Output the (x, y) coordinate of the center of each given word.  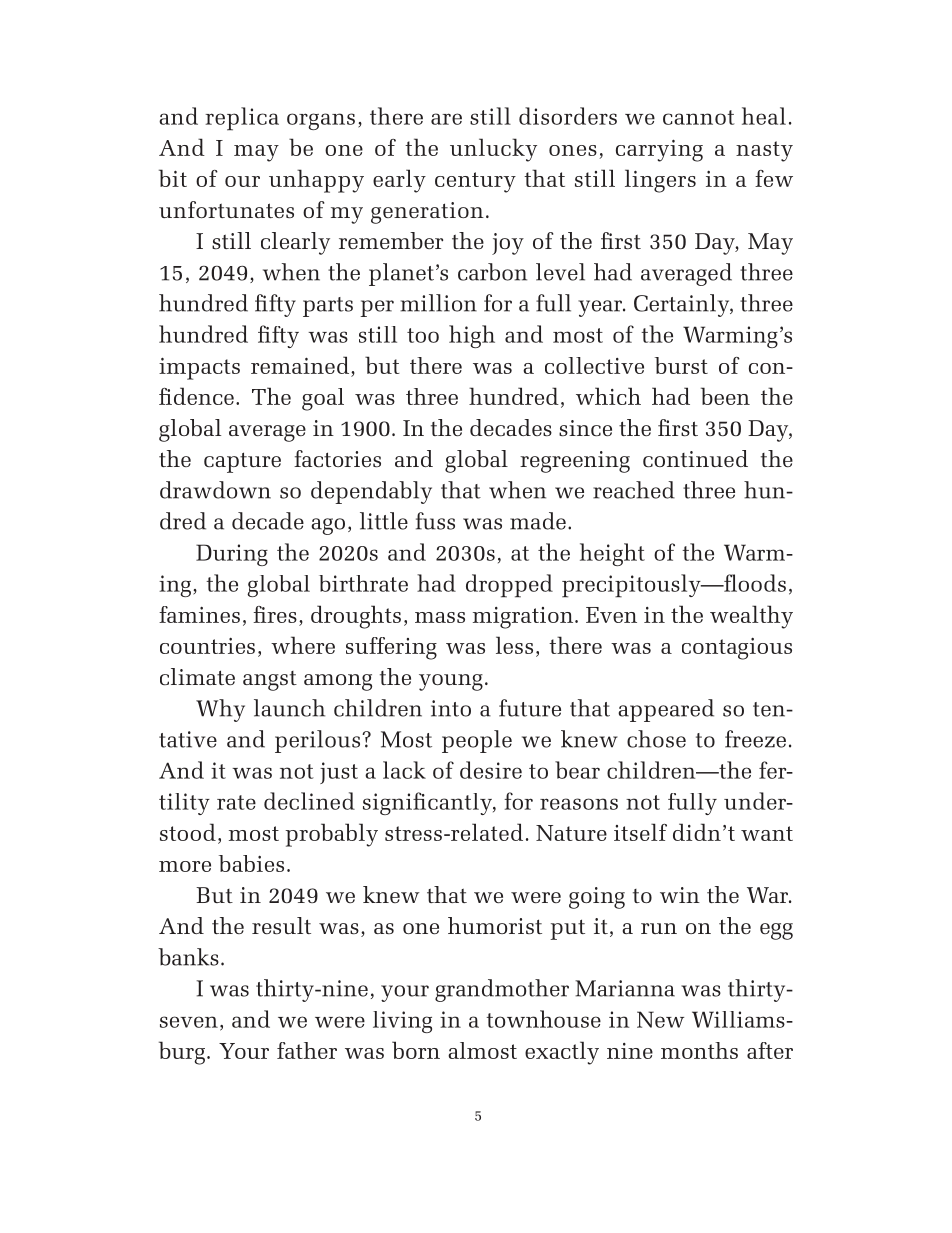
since (585, 428)
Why (220, 710)
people (477, 741)
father (307, 1050)
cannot (699, 117)
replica (242, 119)
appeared (666, 710)
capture (242, 462)
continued (695, 458)
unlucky (493, 150)
